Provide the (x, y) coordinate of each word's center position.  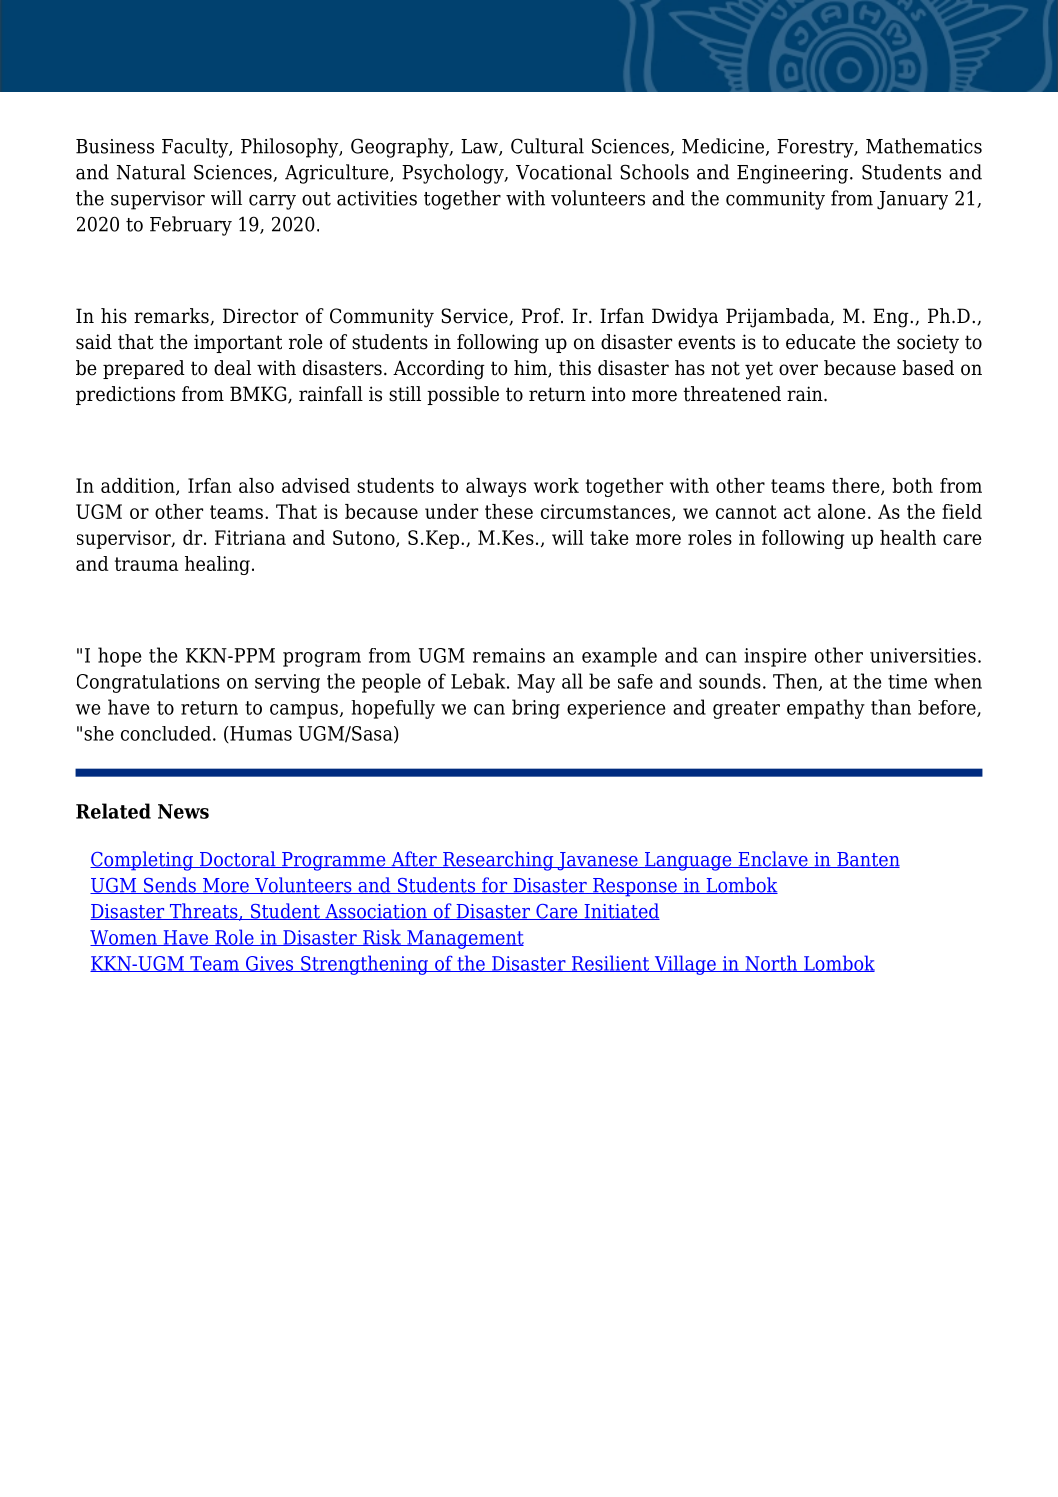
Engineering (792, 174)
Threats (204, 912)
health (908, 537)
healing (217, 565)
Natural (151, 172)
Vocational (564, 172)
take (609, 537)
